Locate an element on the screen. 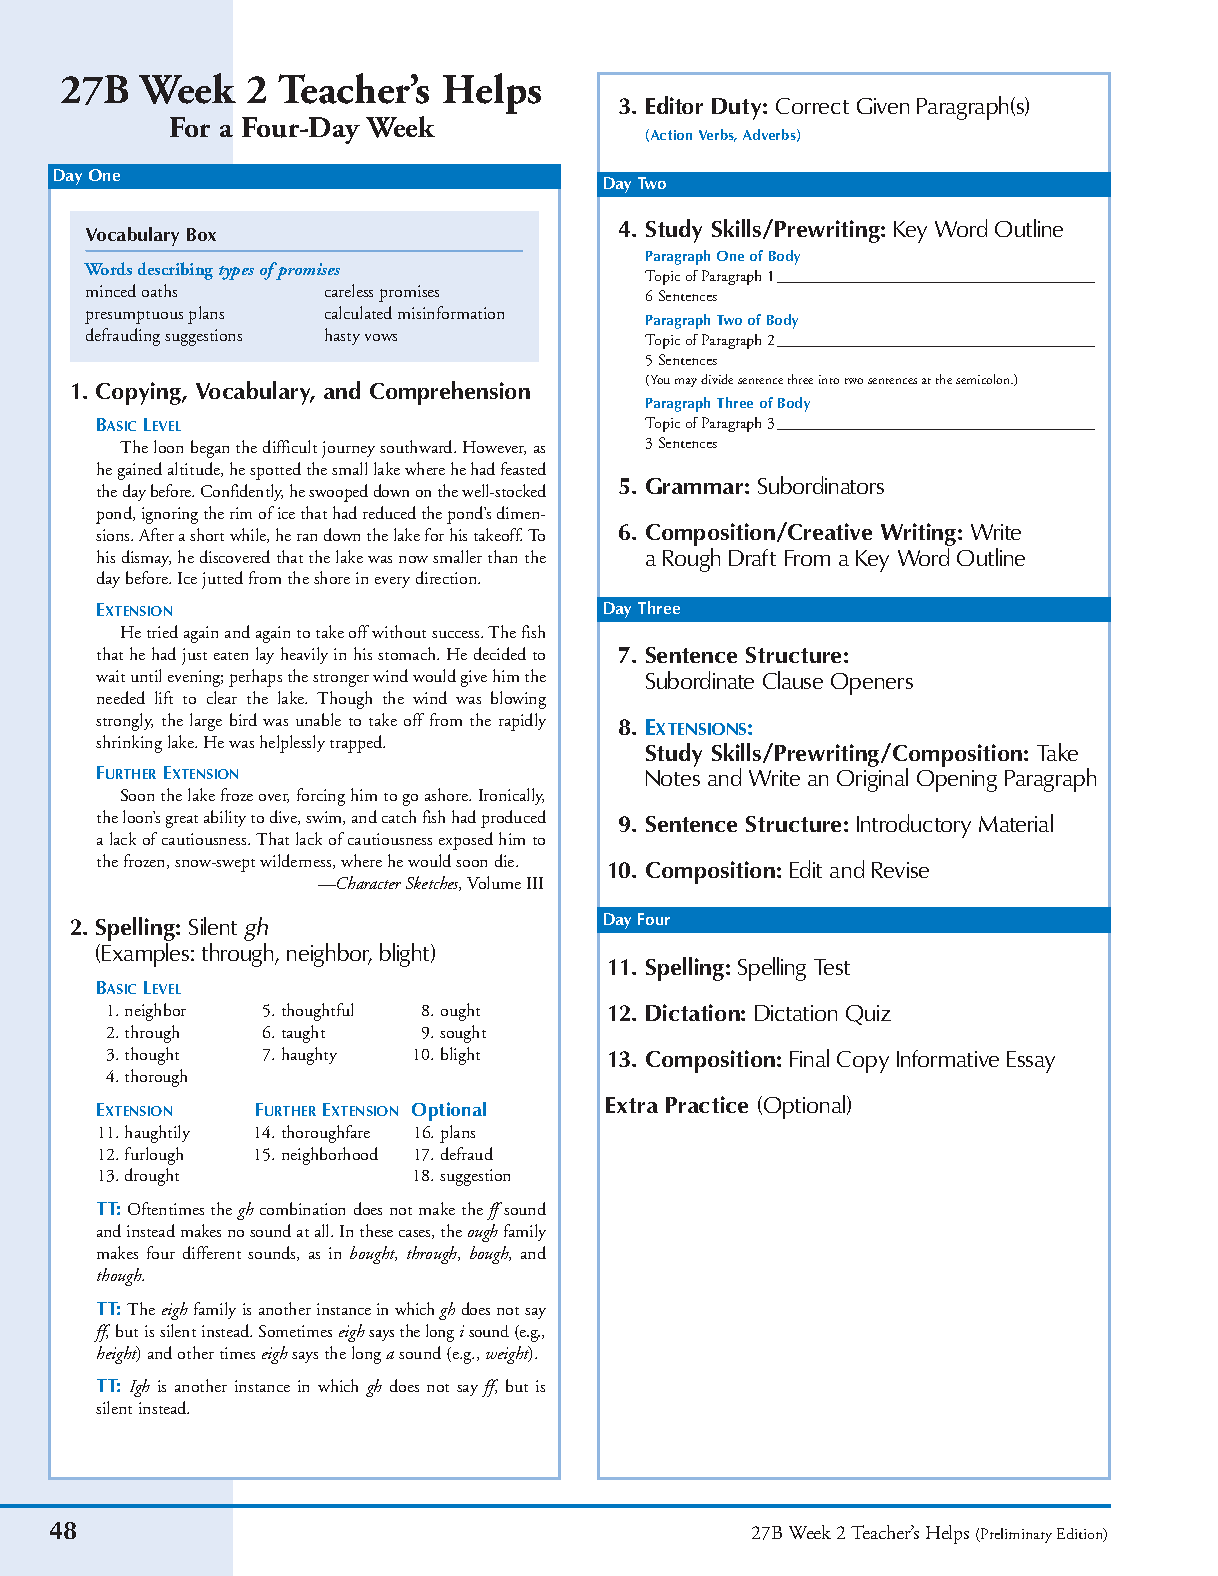  Box is located at coordinates (201, 234).
